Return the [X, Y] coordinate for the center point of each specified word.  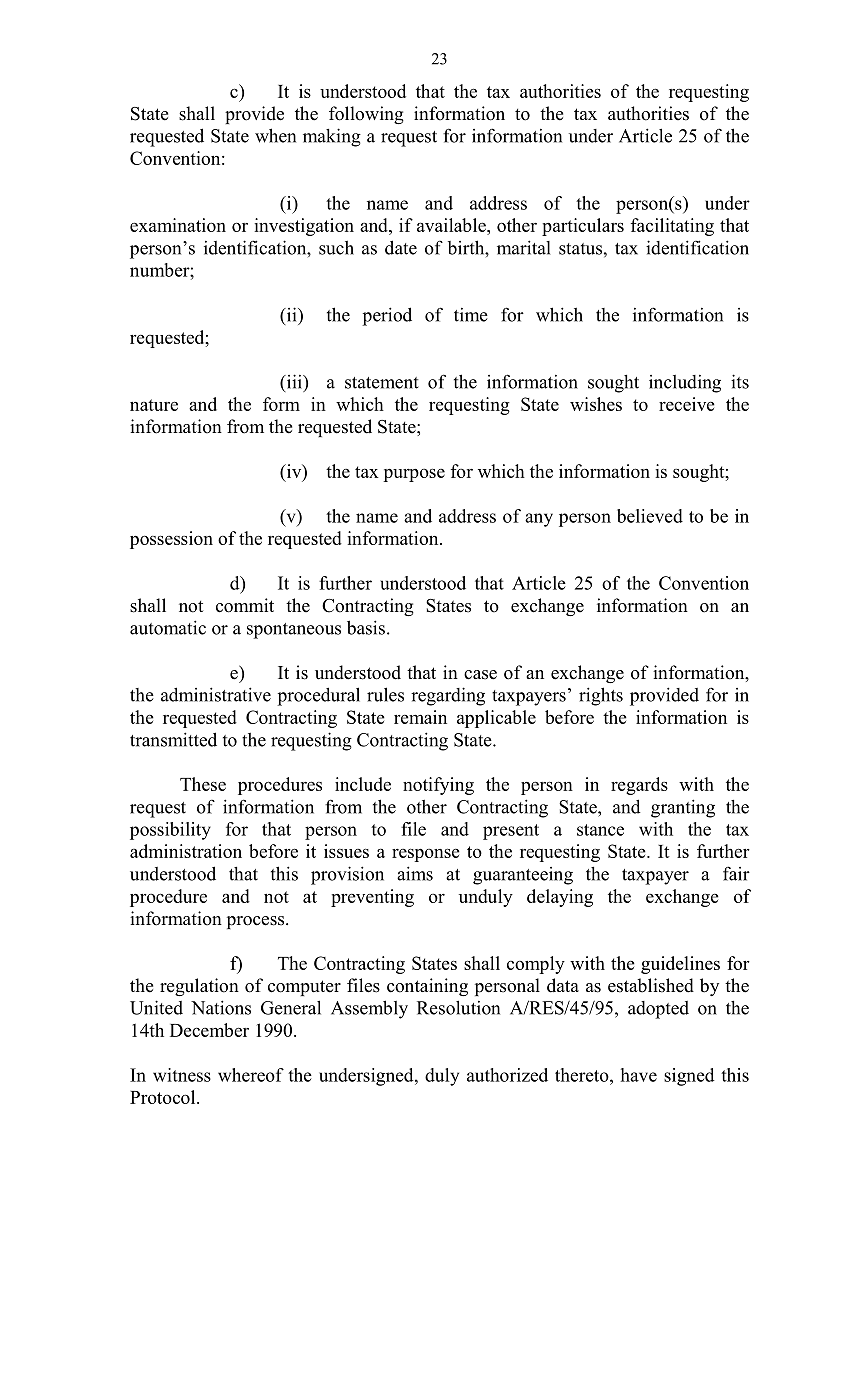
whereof [251, 1075]
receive [687, 404]
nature [154, 405]
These [203, 784]
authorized [507, 1075]
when [275, 135]
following [366, 115]
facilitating [672, 227]
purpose [414, 475]
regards [639, 786]
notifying [438, 786]
